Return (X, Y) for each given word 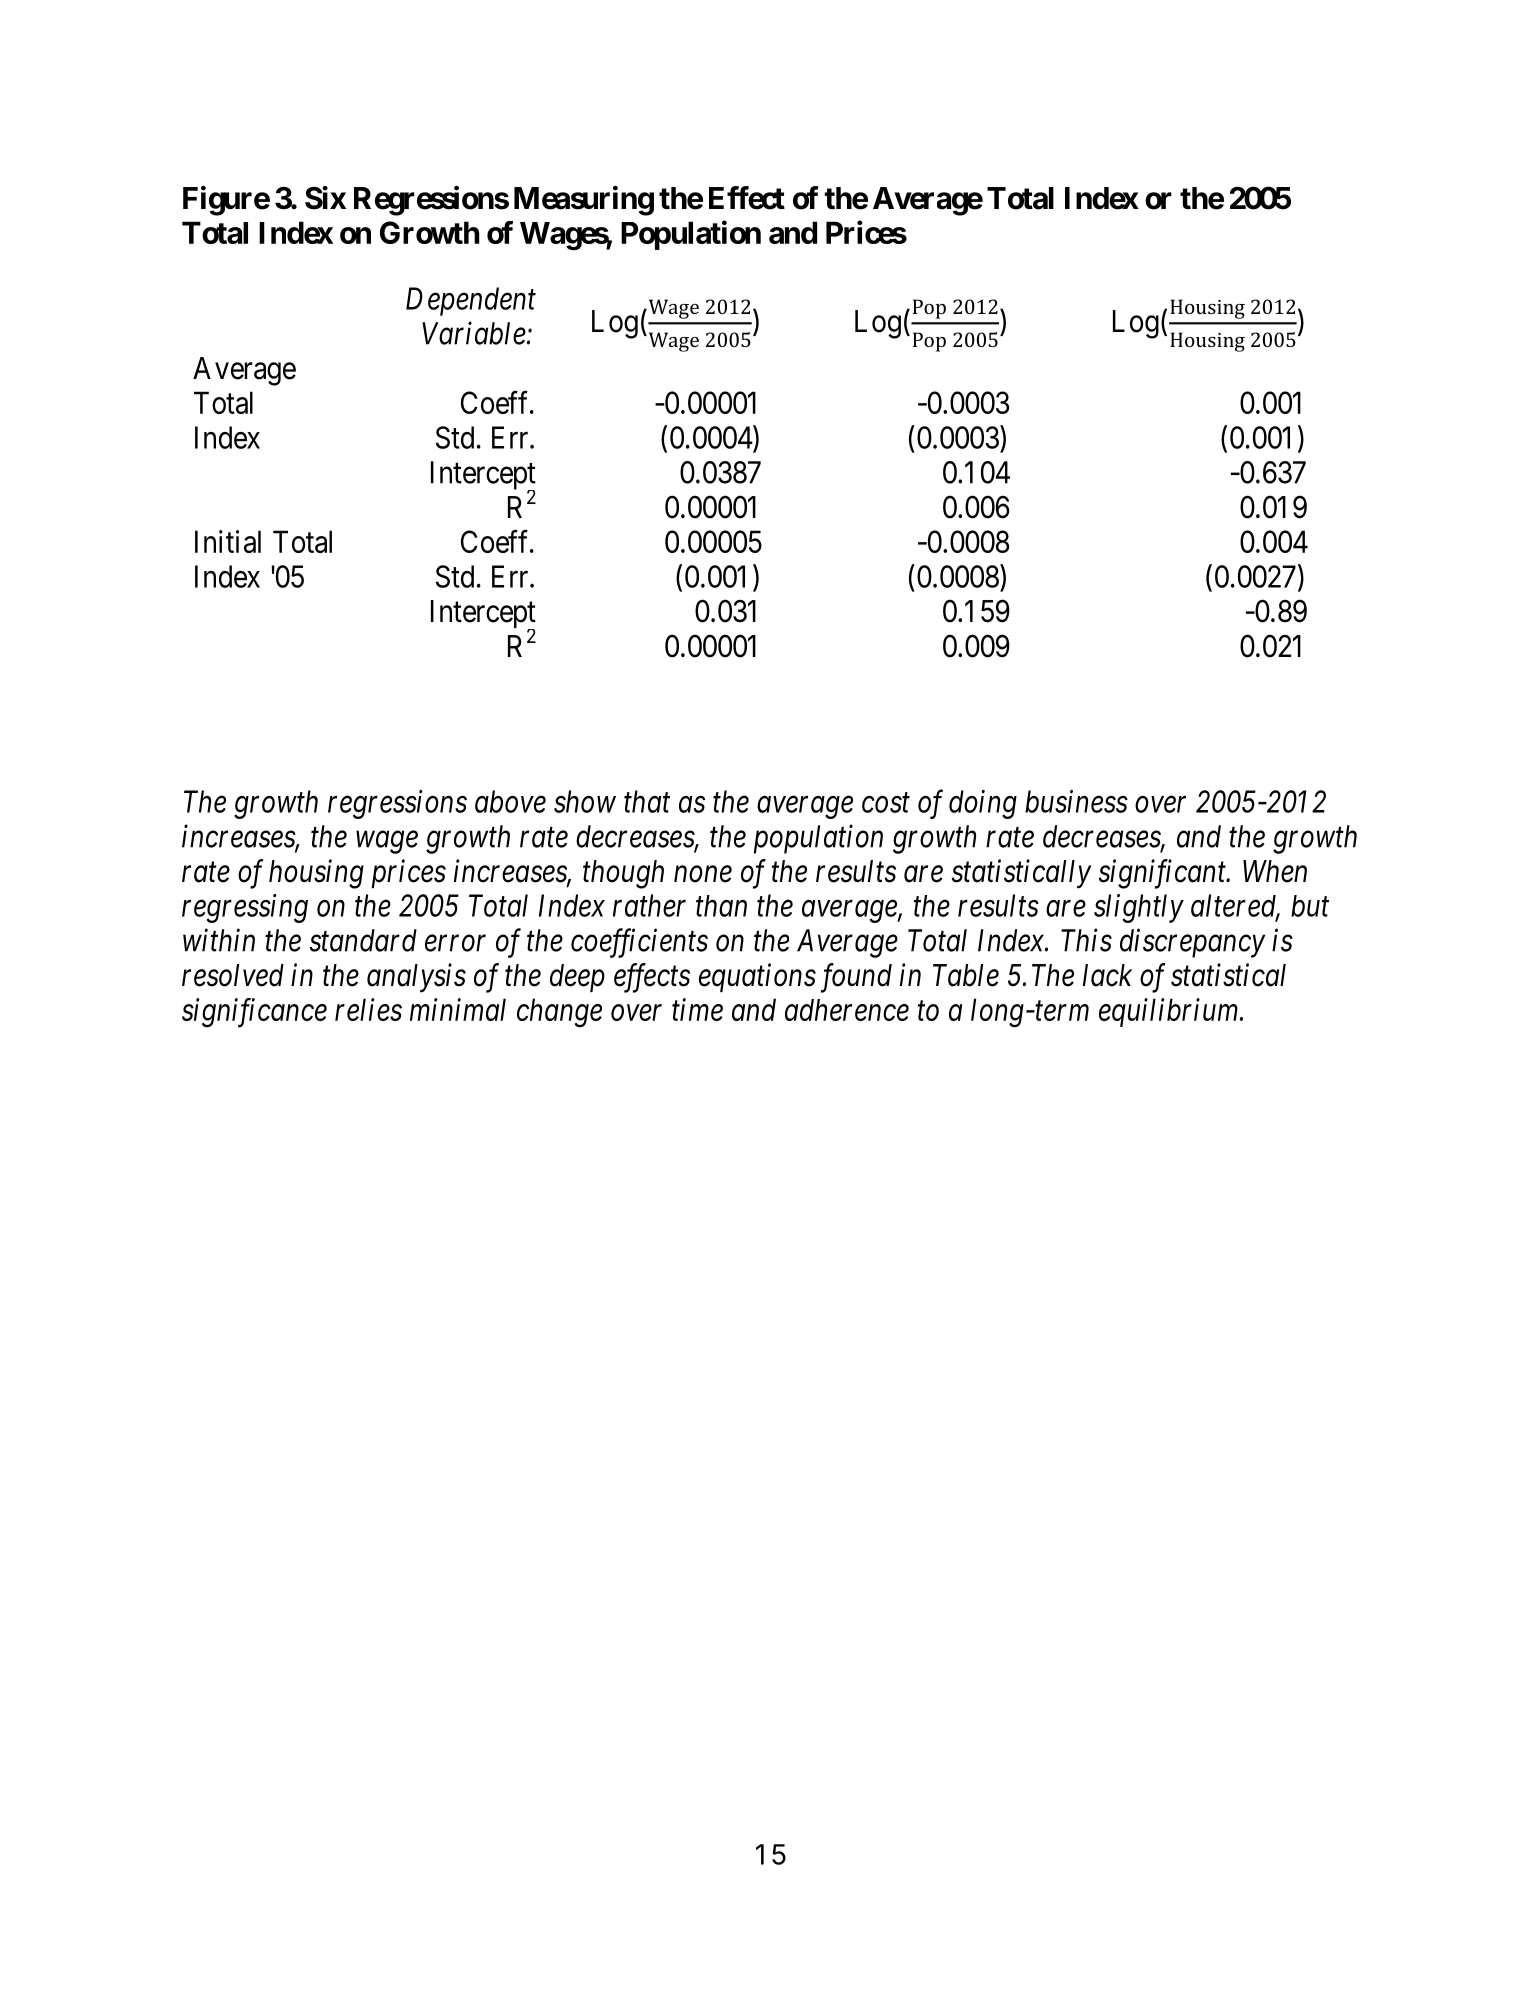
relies (368, 1009)
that (647, 801)
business (1076, 801)
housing (316, 874)
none (703, 874)
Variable (474, 333)
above (510, 801)
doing (983, 804)
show (585, 801)
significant (1164, 874)
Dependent (471, 301)
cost (886, 803)
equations (757, 978)
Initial (228, 541)
